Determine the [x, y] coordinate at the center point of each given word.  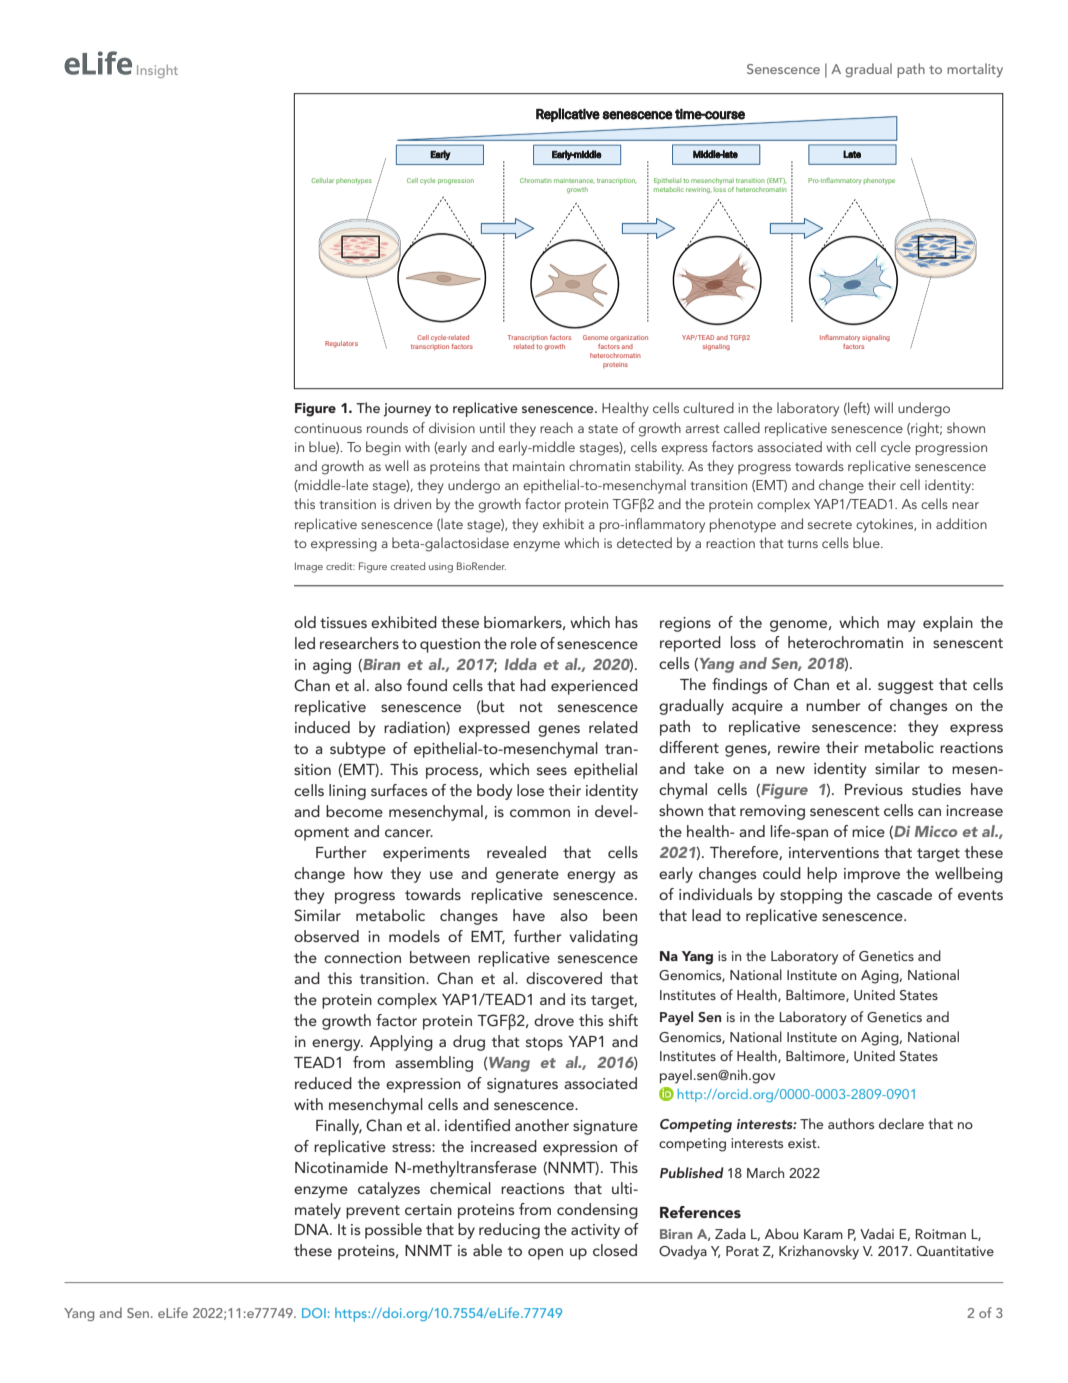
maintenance [574, 181]
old [305, 622]
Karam [823, 1234]
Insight [157, 71]
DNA [313, 1229]
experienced [594, 687]
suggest [906, 687]
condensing [597, 1211]
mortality [975, 70]
